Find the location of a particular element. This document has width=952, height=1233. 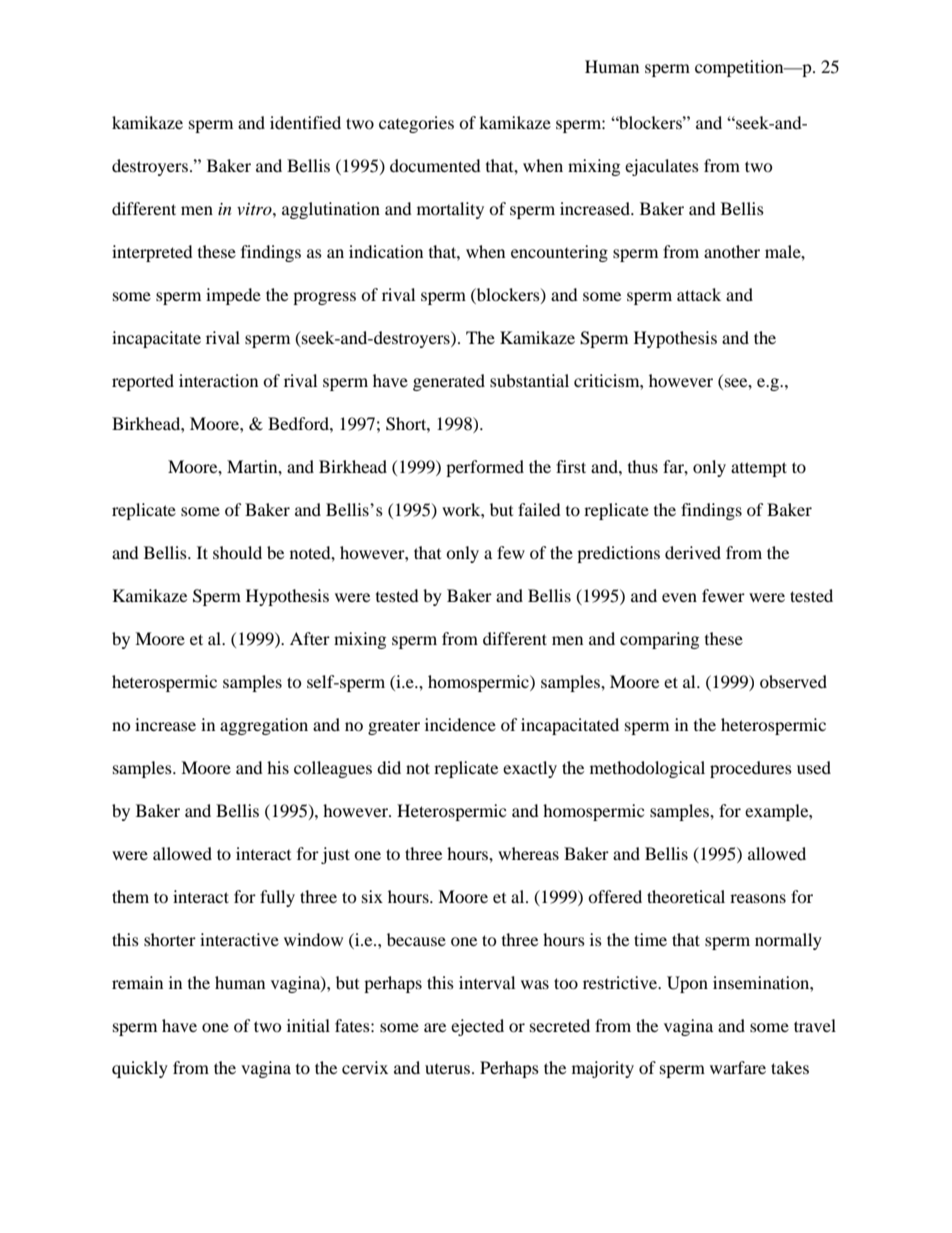

ejaculates is located at coordinates (662, 167).
